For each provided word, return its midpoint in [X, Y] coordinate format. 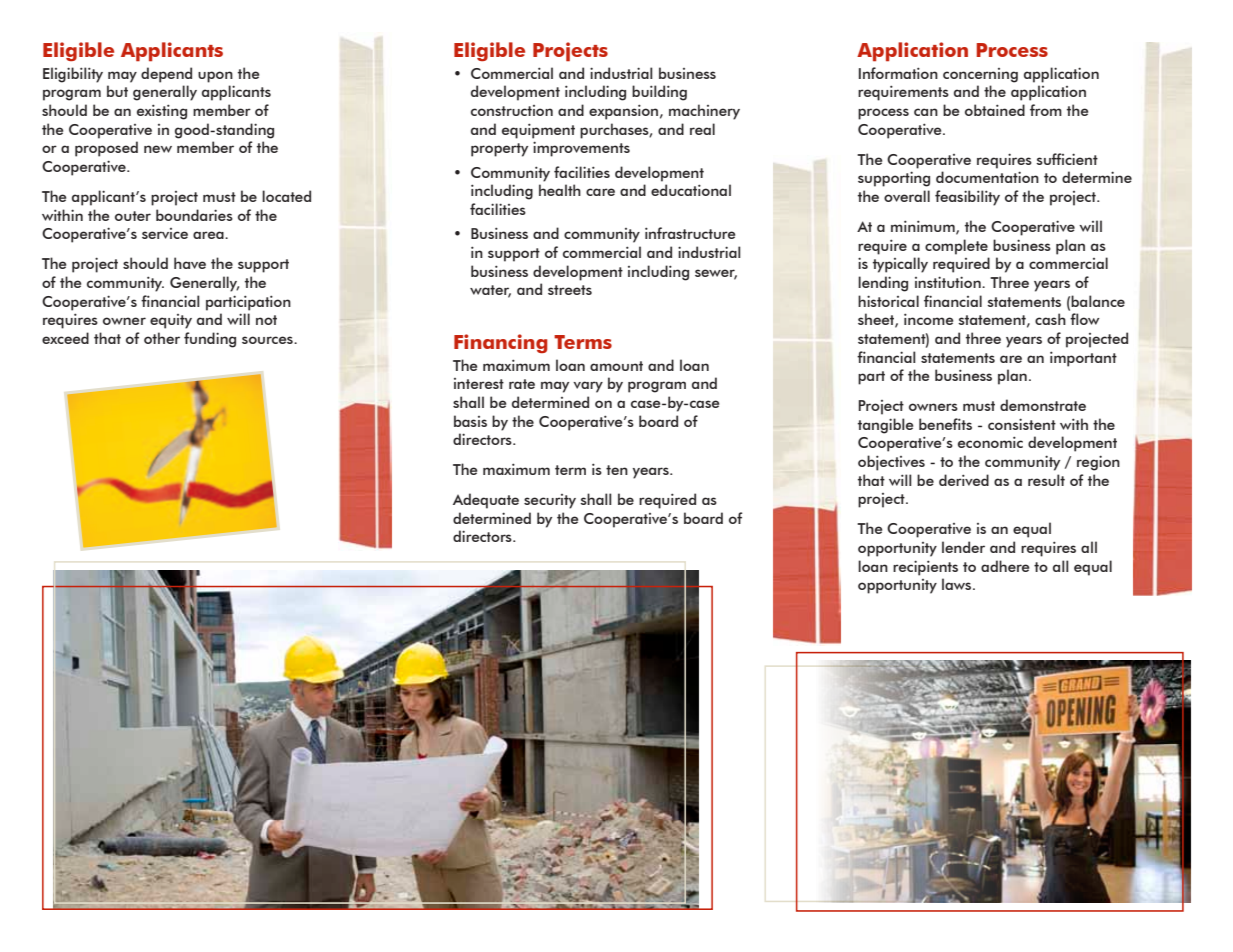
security [550, 501]
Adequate [486, 501]
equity [171, 321]
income [928, 319]
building [659, 93]
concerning [980, 75]
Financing [501, 343]
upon [215, 77]
